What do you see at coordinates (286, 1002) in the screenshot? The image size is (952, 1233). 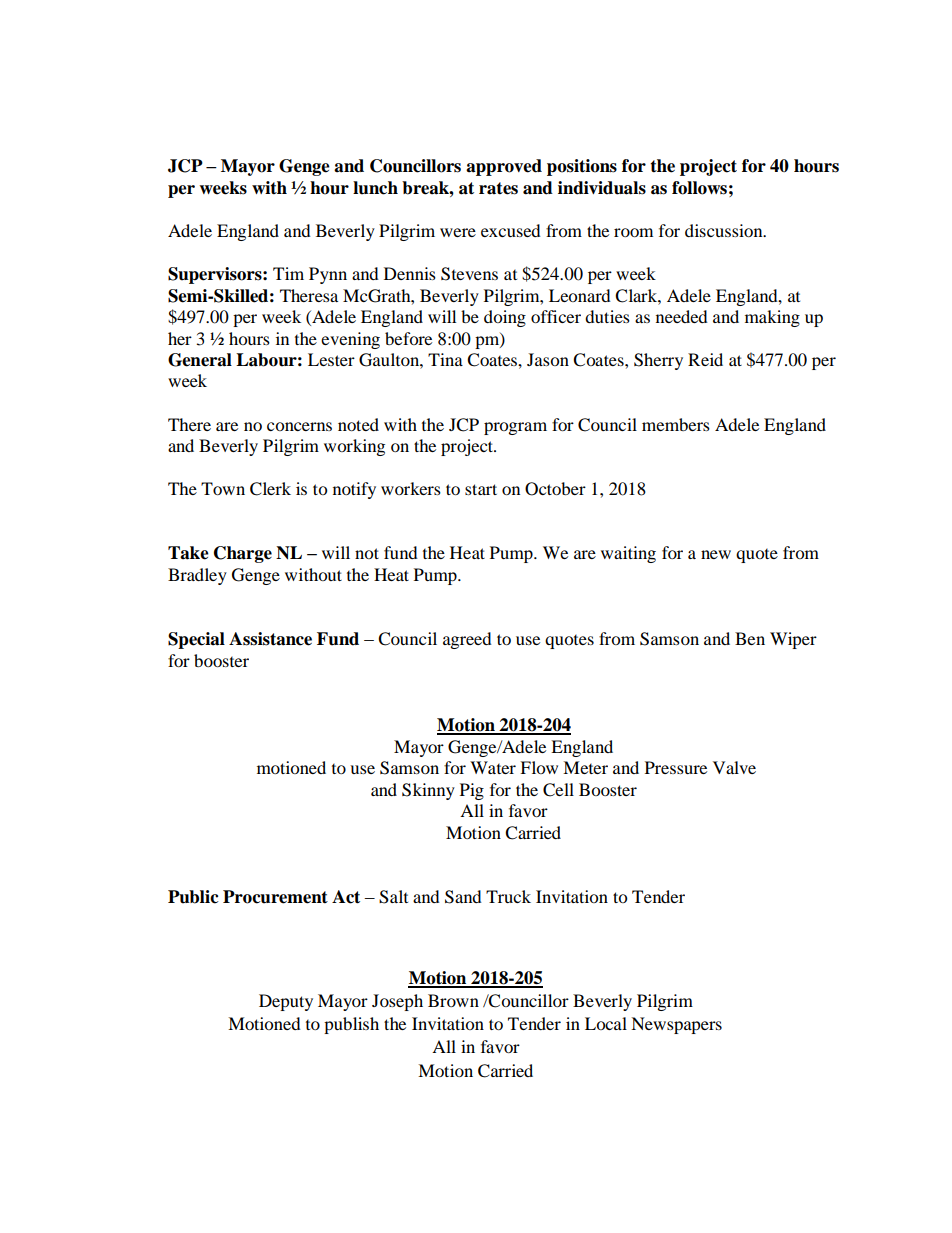 I see `Deputy` at bounding box center [286, 1002].
